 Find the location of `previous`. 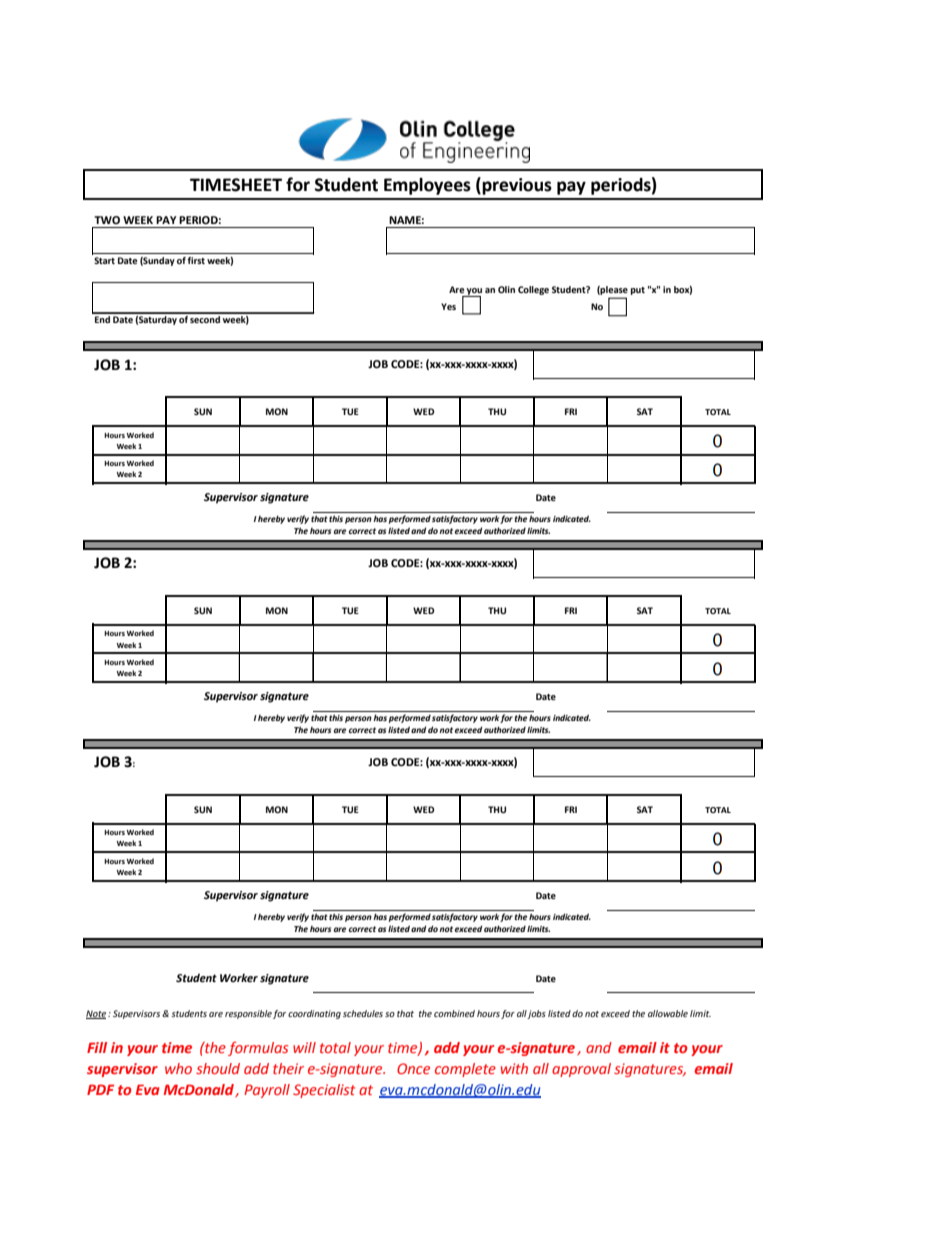

previous is located at coordinates (517, 186).
